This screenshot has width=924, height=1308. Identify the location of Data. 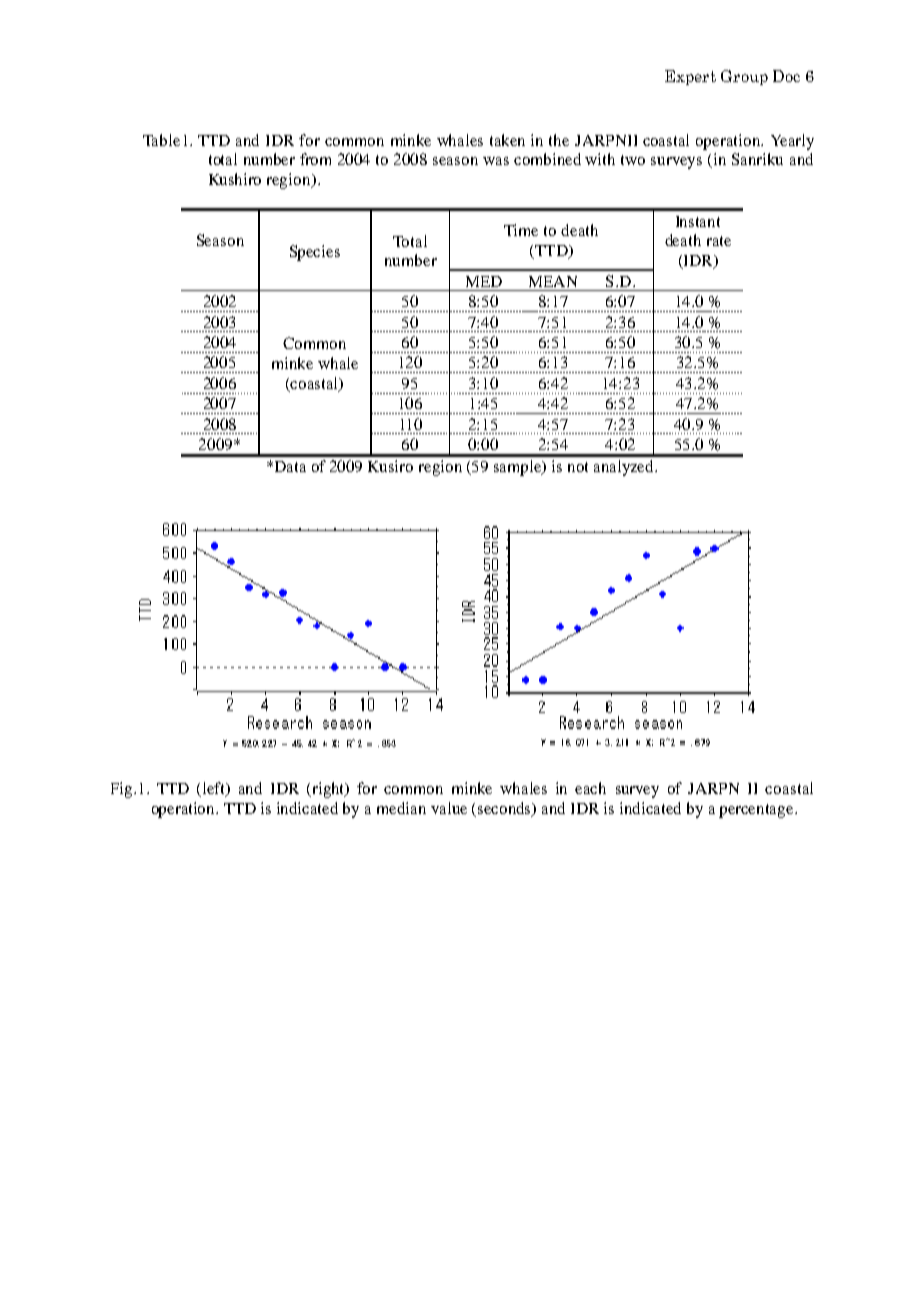
(289, 466).
